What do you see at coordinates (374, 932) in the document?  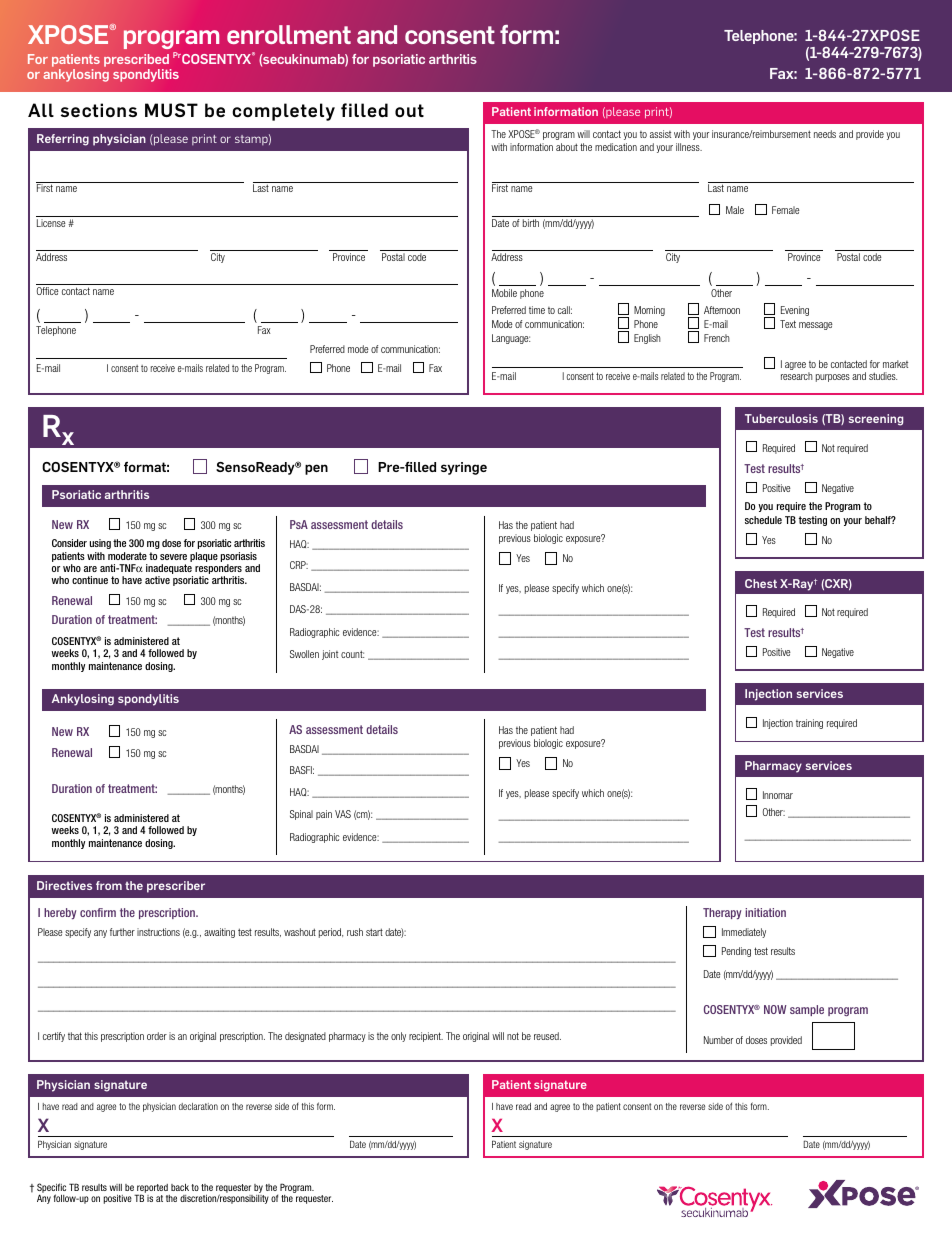 I see `start` at bounding box center [374, 932].
